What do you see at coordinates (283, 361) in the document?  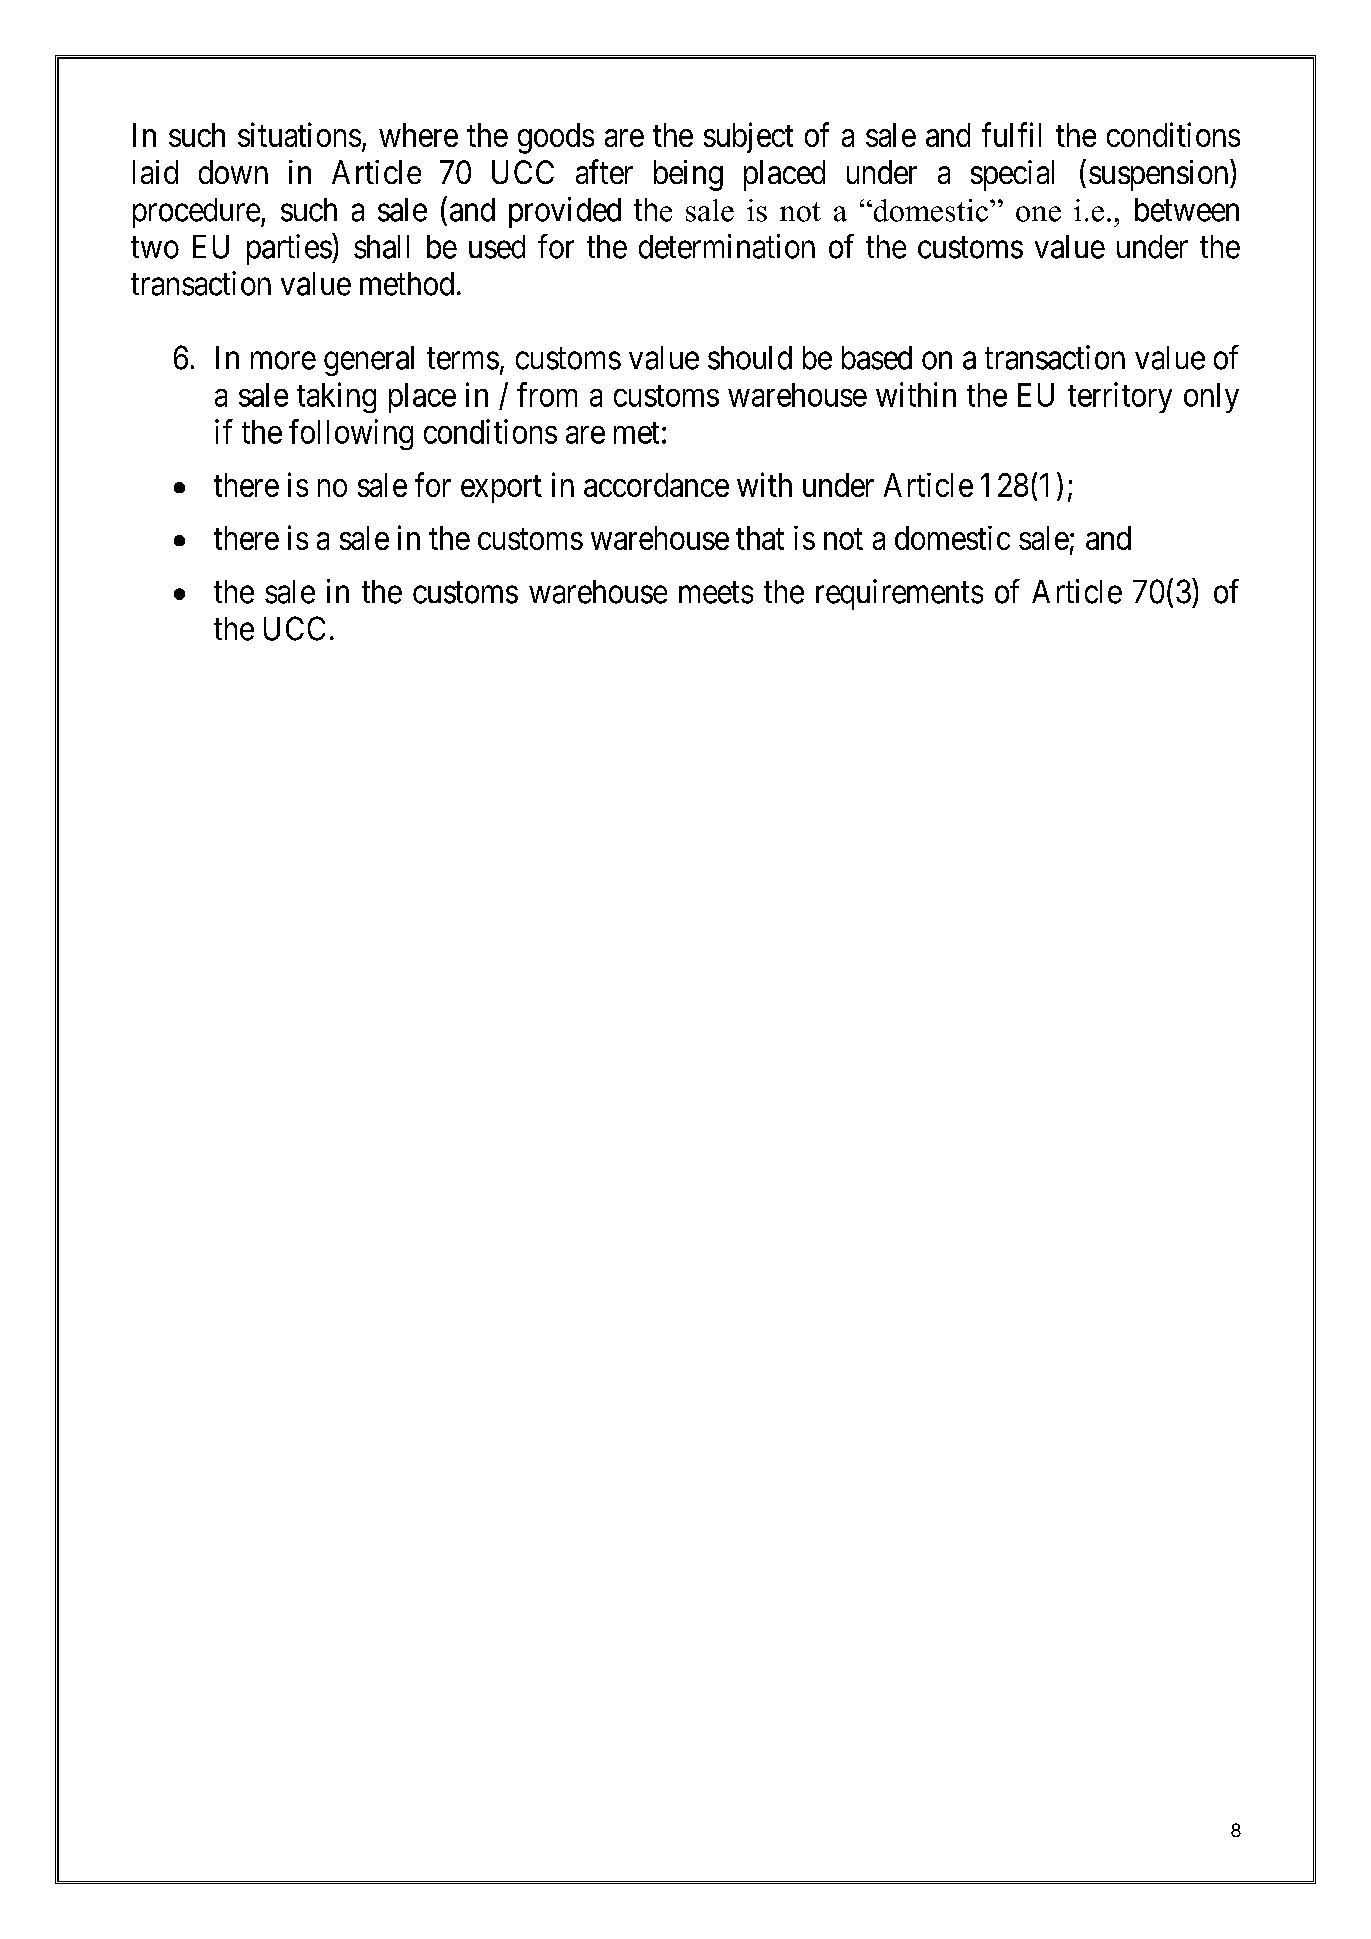 I see `more` at bounding box center [283, 361].
